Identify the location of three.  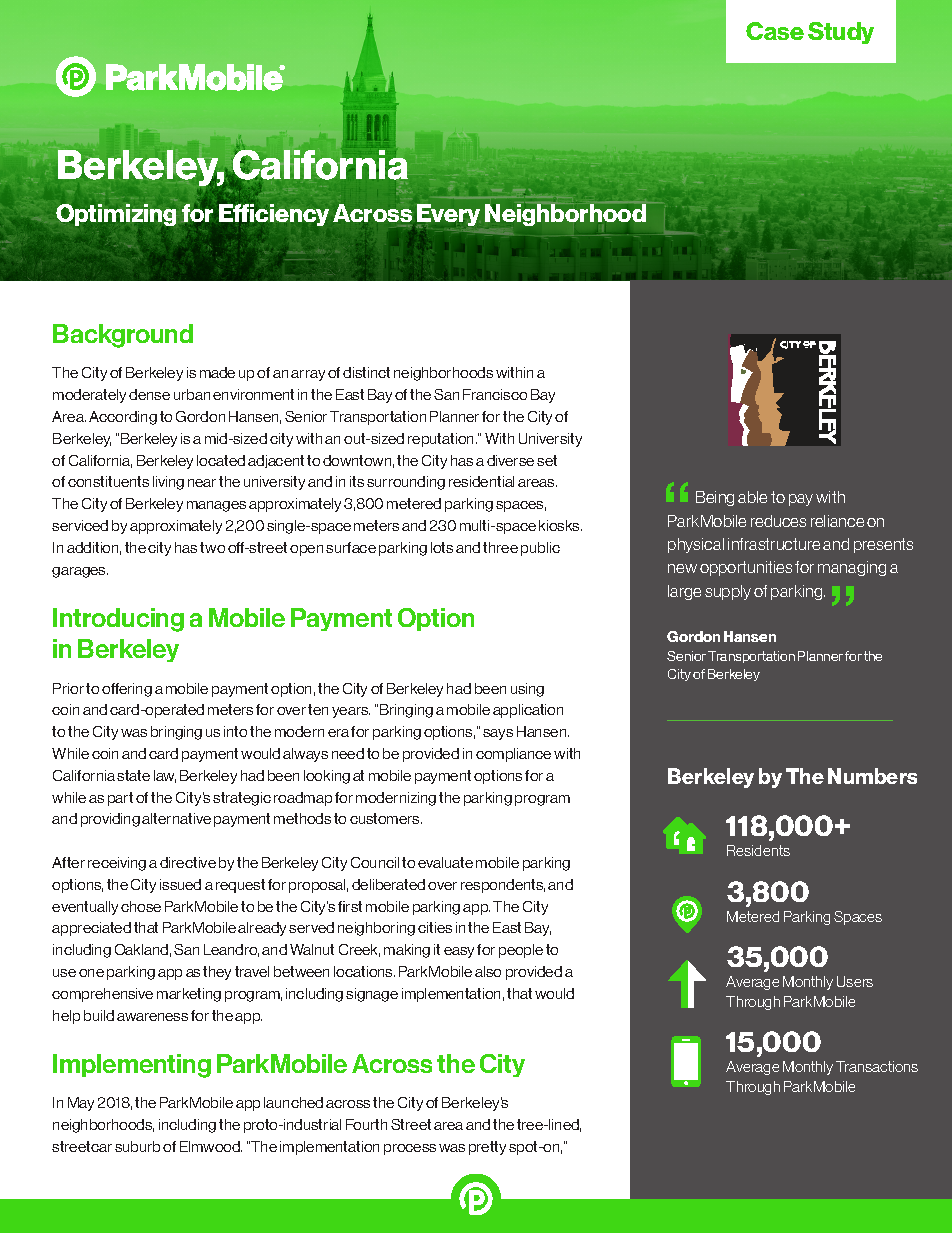
(500, 547).
